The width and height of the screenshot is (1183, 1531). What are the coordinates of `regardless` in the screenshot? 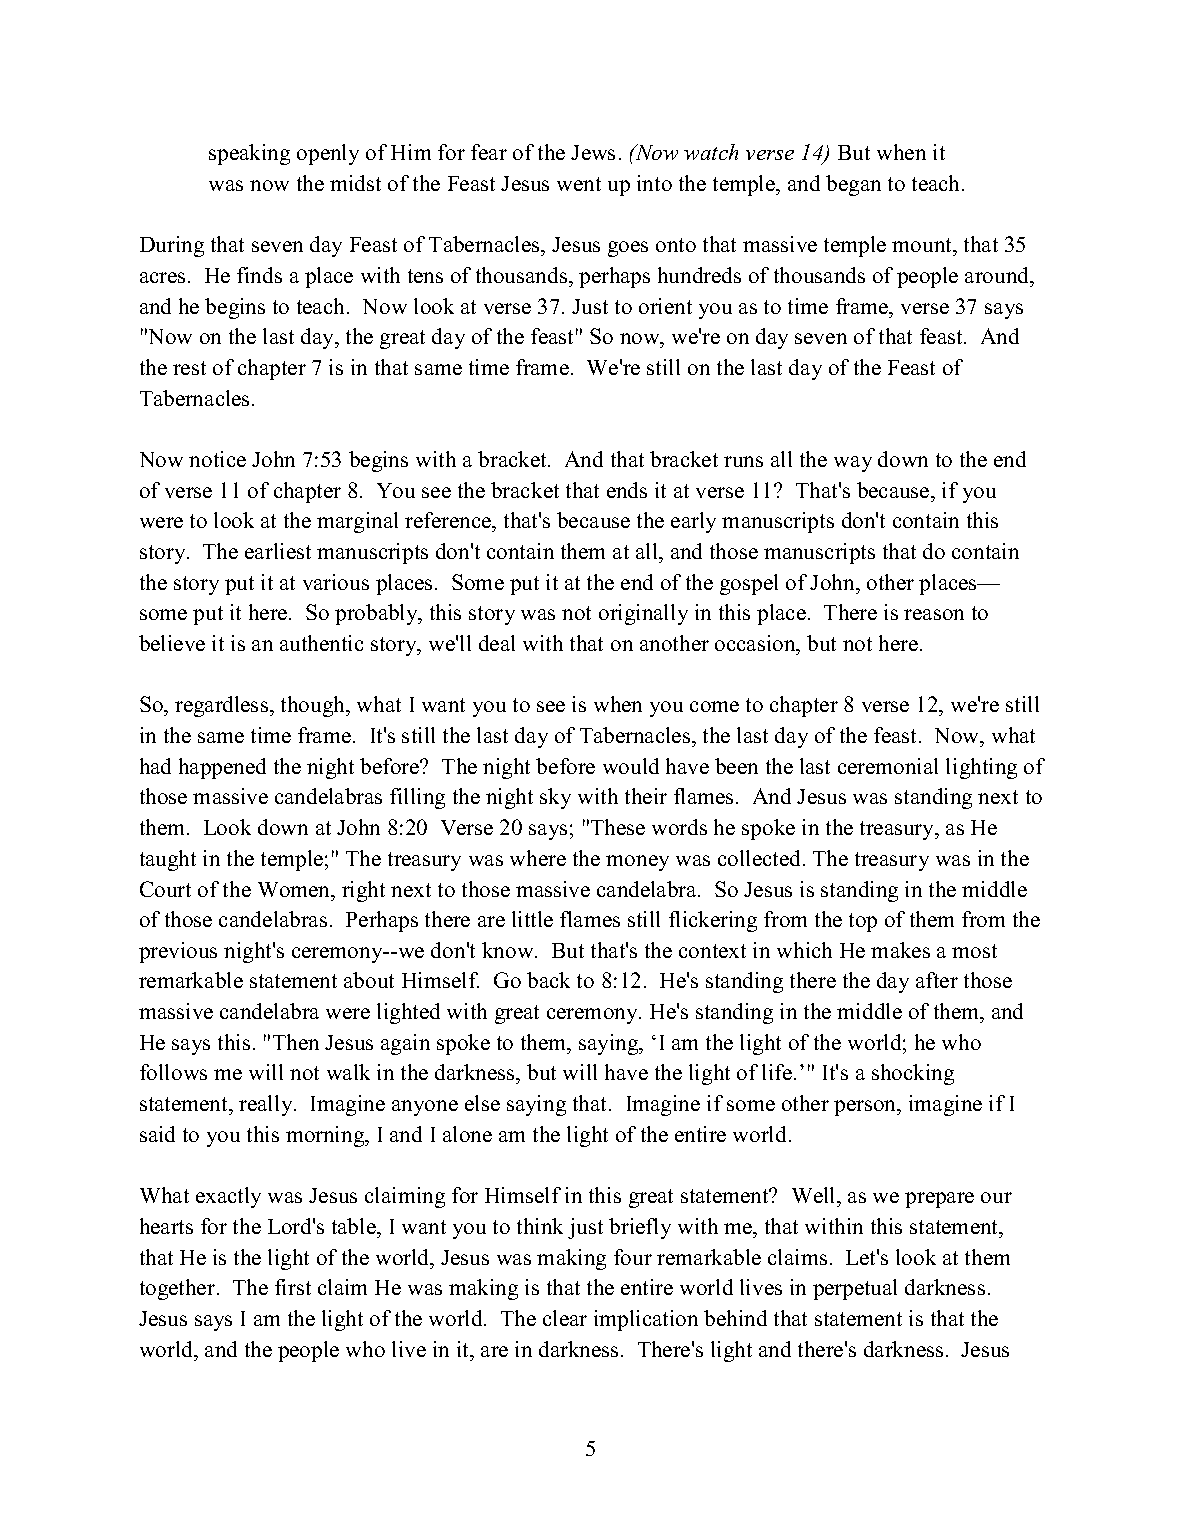 It's located at (223, 706).
